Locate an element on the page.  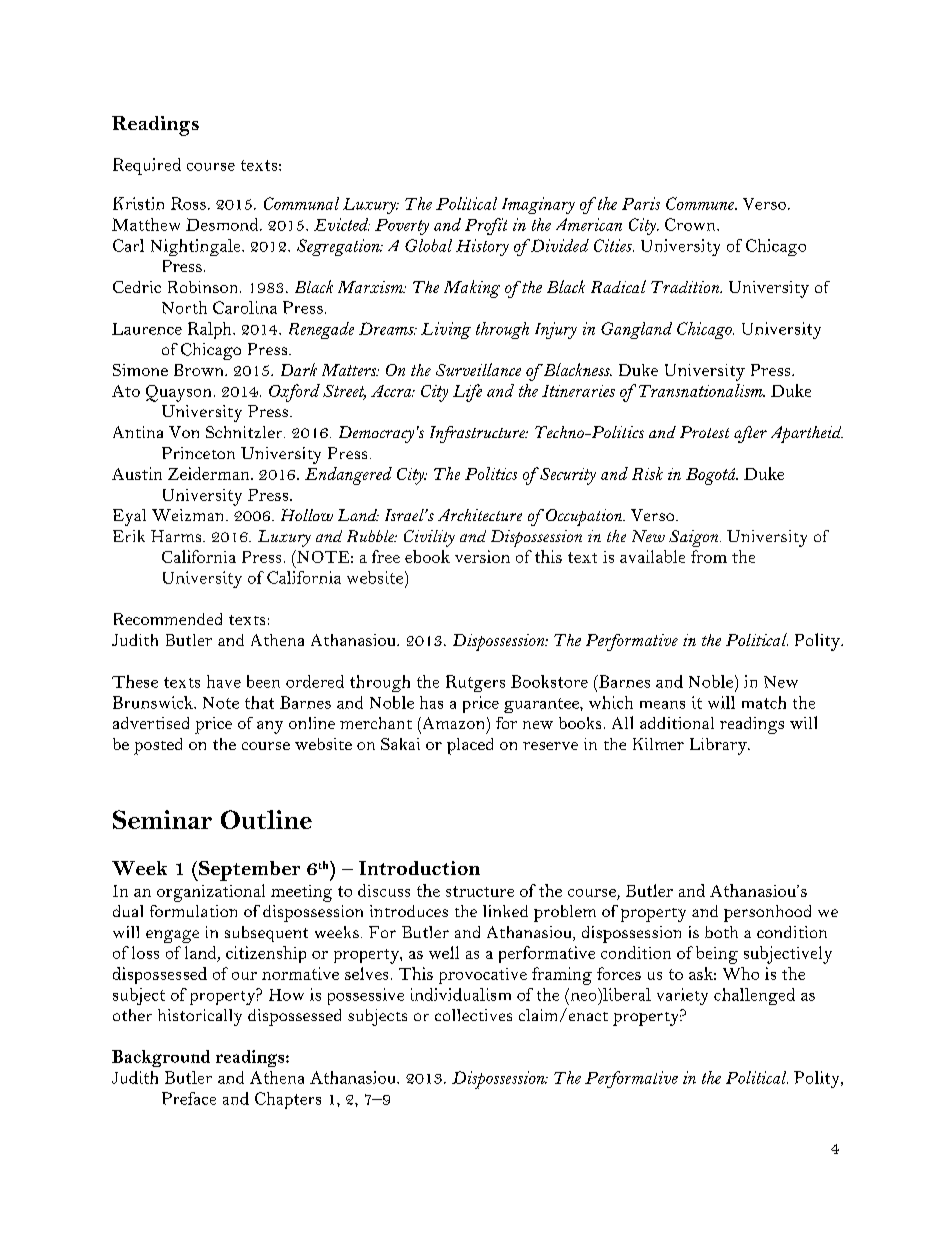
Profit is located at coordinates (486, 226).
